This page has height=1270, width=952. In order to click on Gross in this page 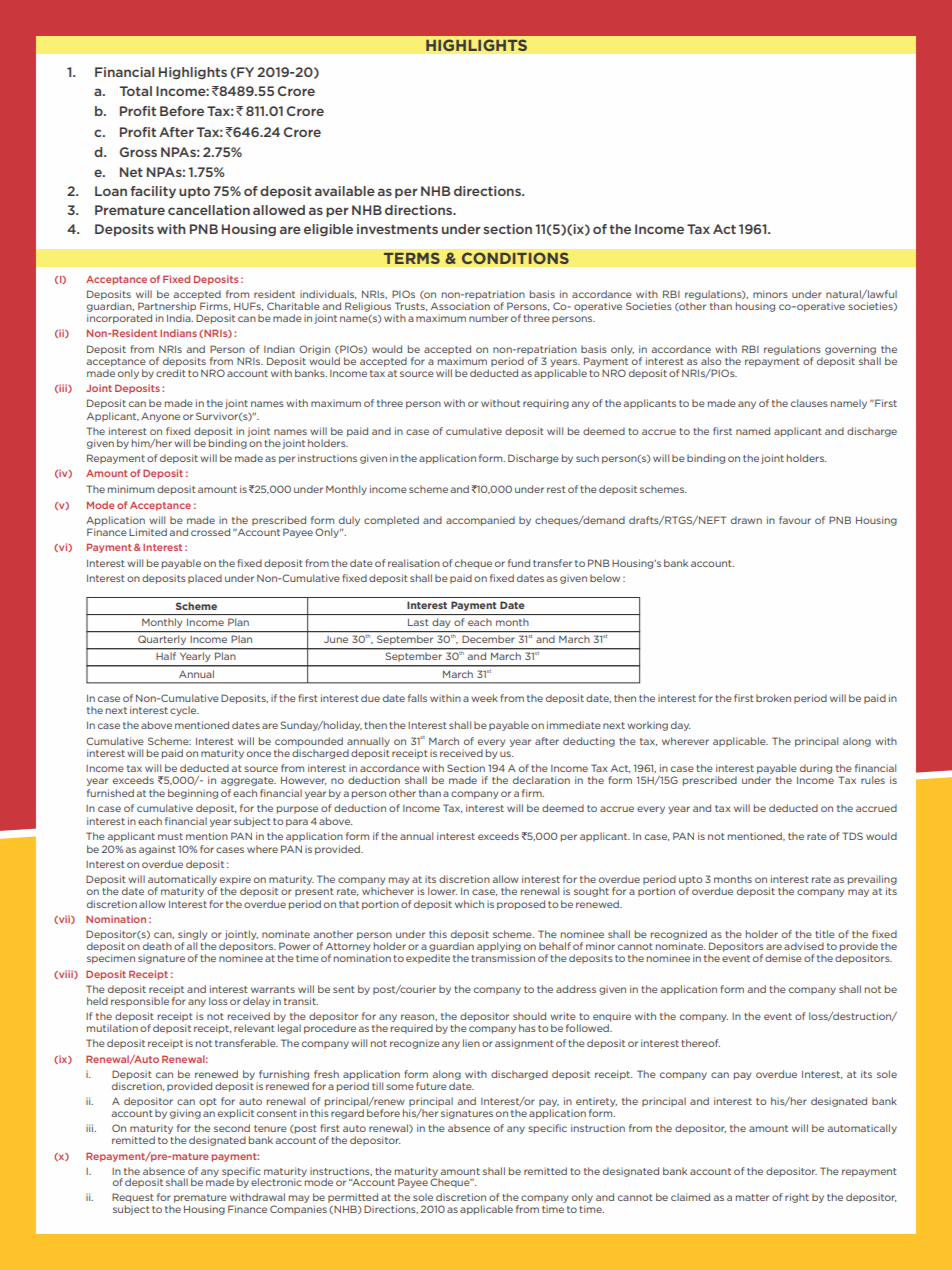, I will do `click(138, 152)`.
